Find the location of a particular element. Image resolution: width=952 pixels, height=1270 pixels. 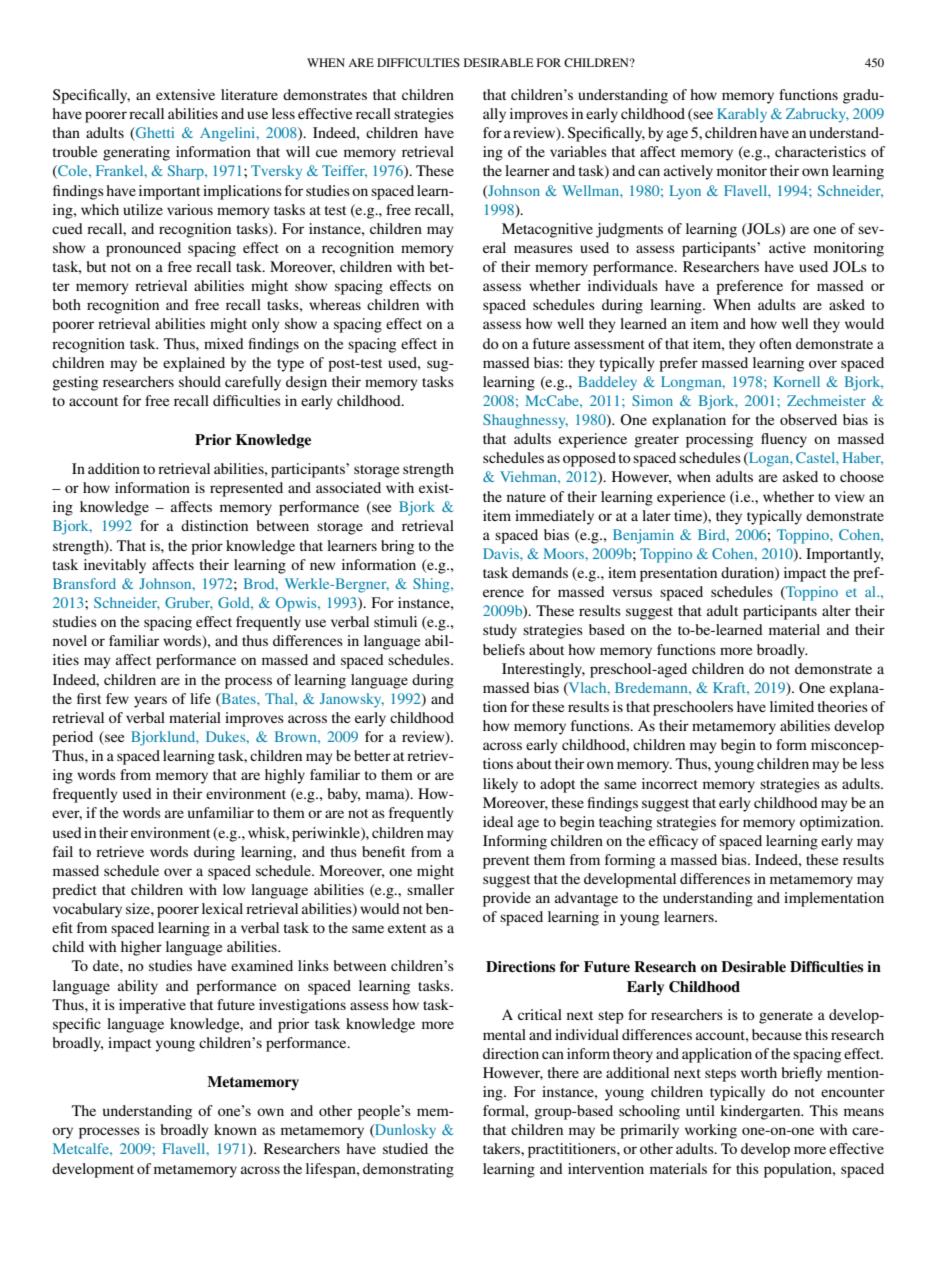

alter is located at coordinates (836, 610).
